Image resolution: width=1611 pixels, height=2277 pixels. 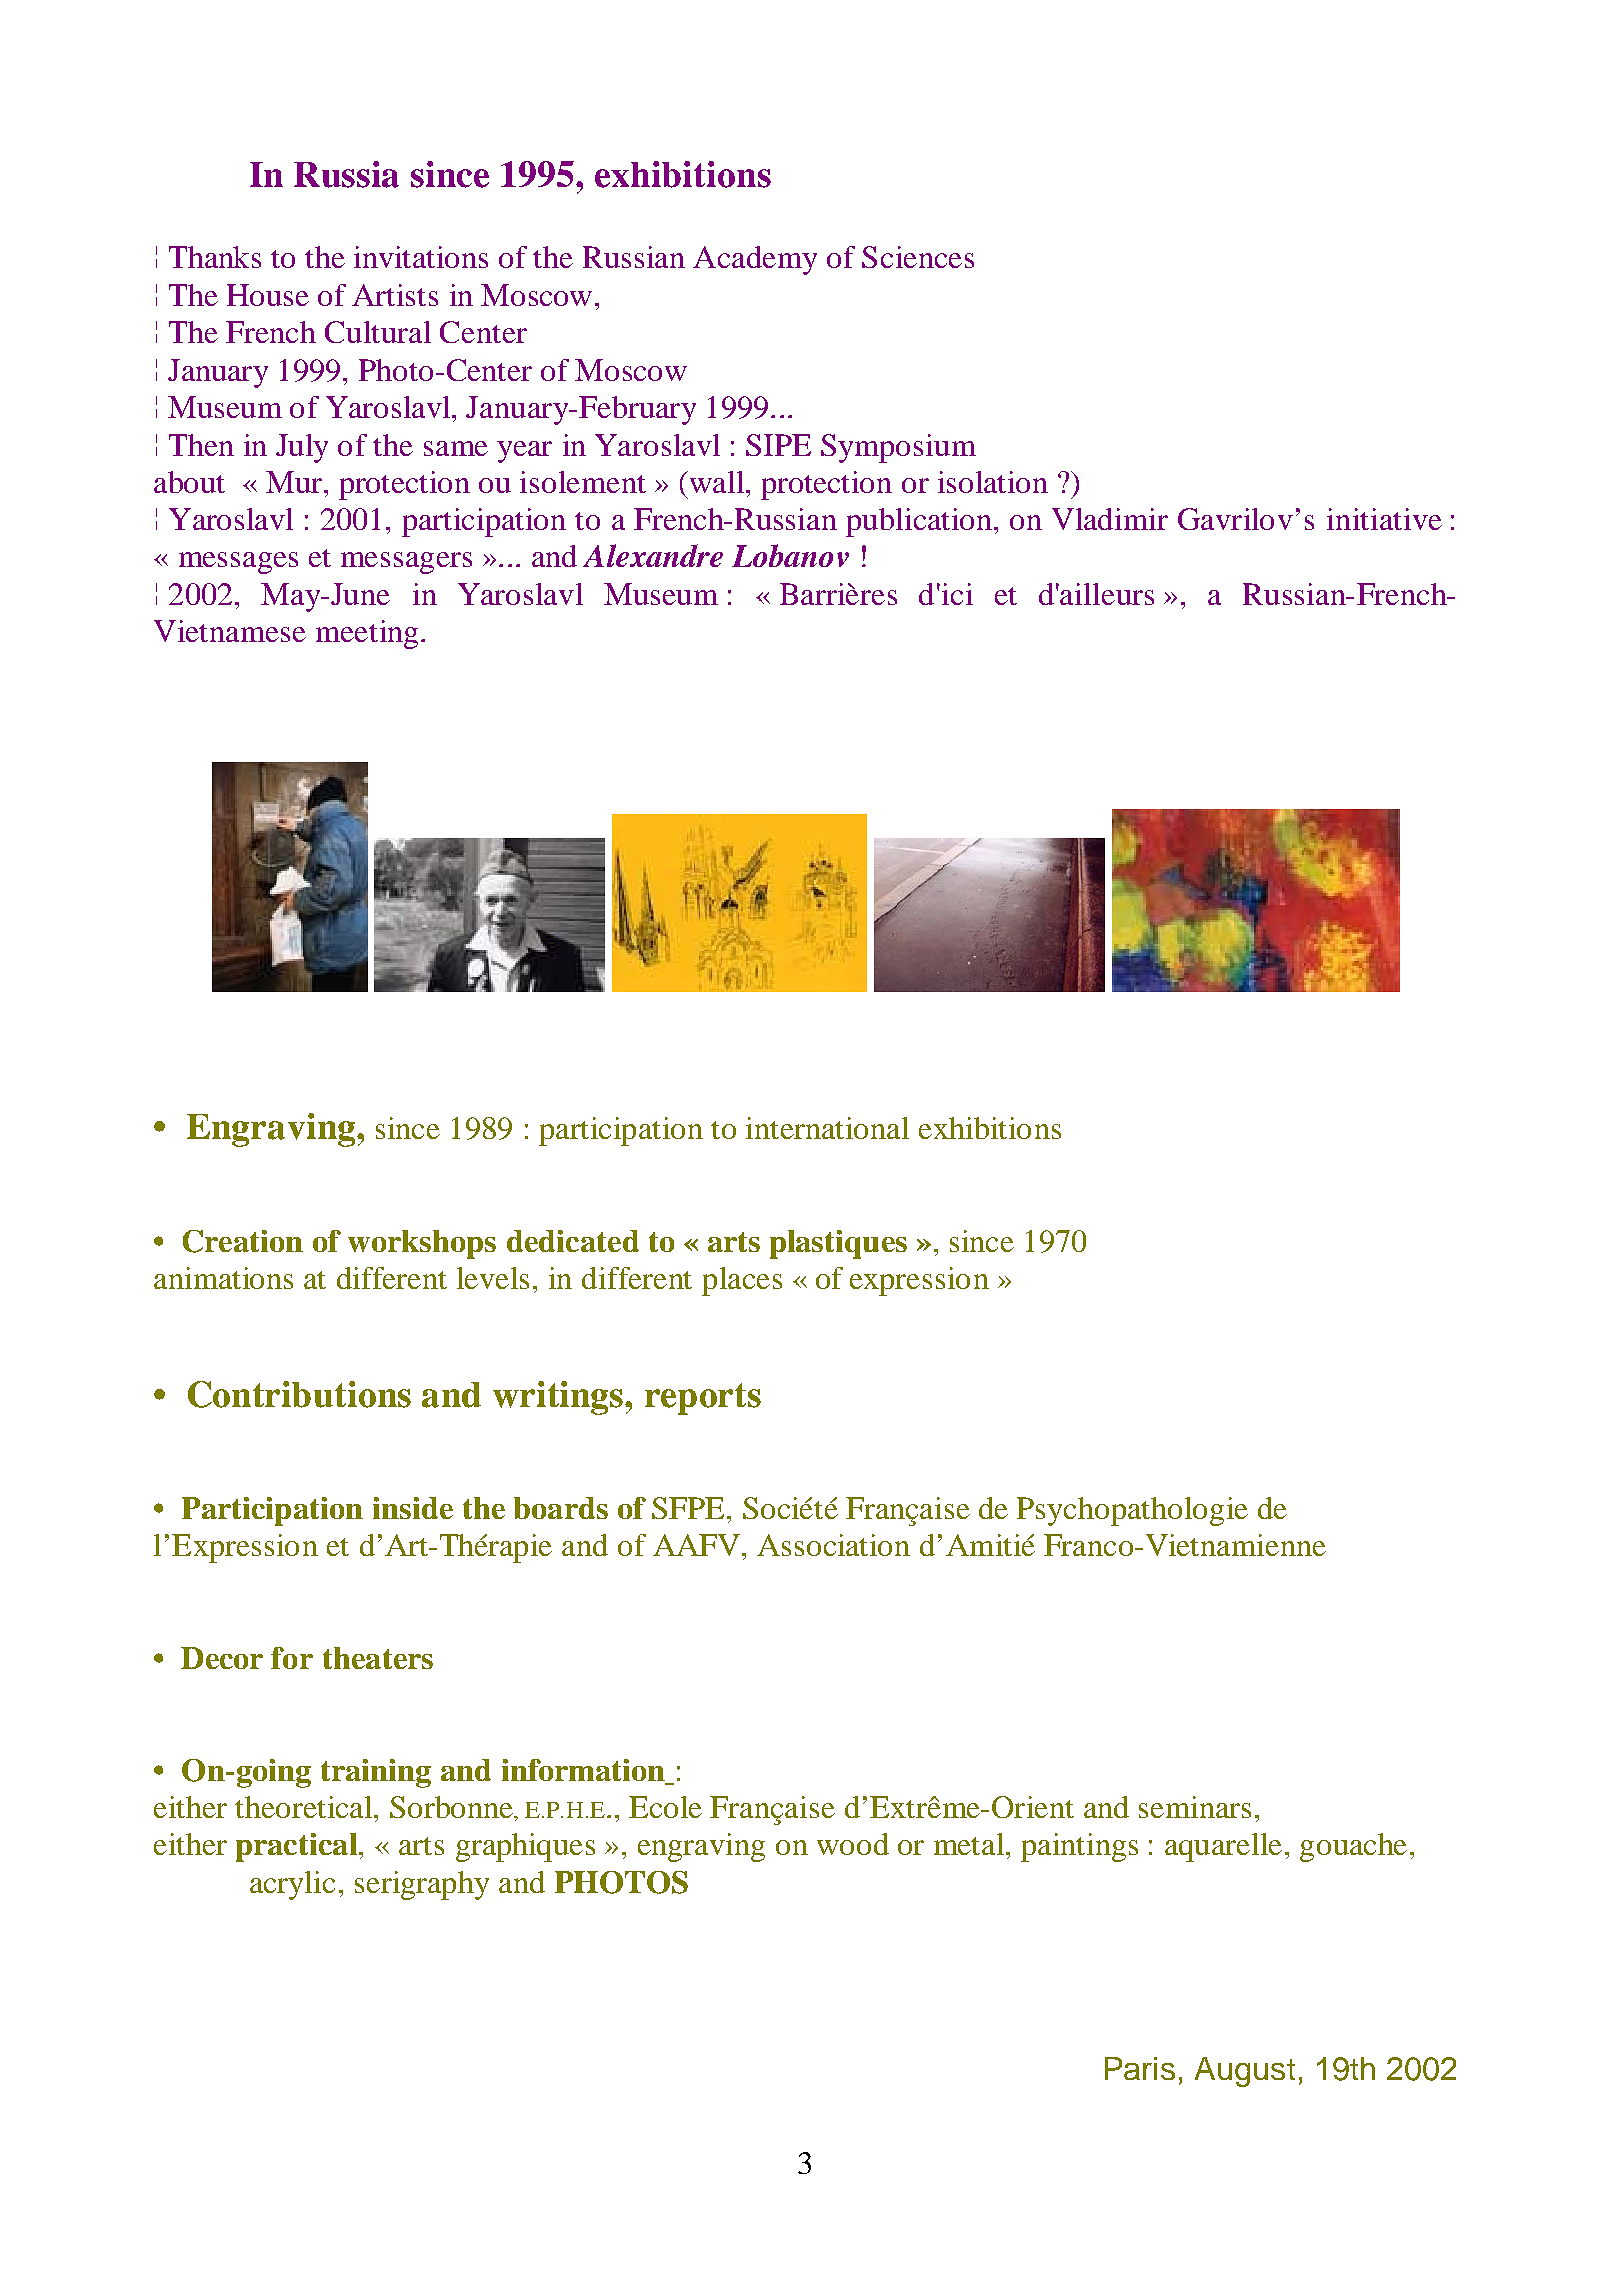 I want to click on theaters, so click(x=378, y=1658).
